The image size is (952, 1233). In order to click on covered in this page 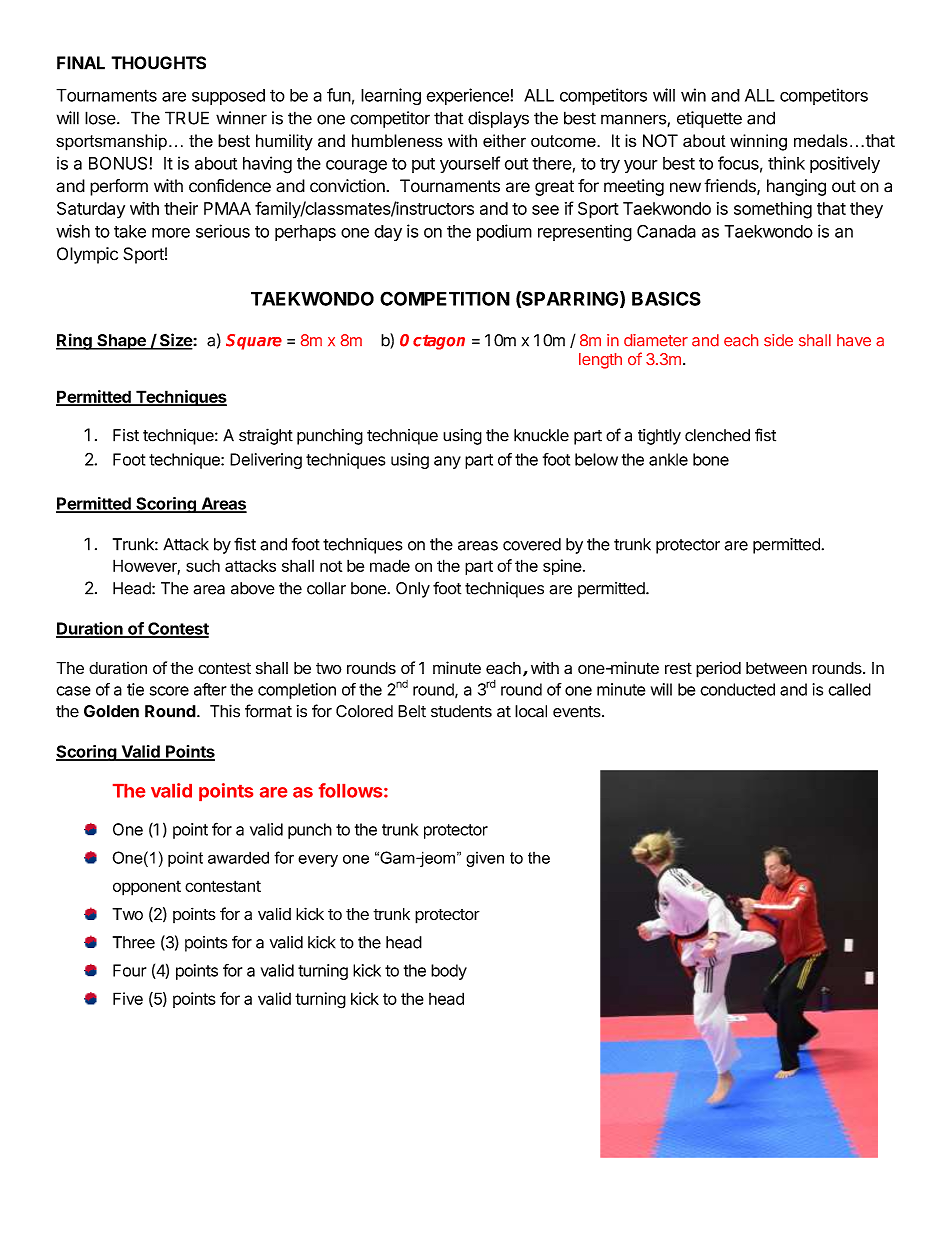, I will do `click(532, 544)`.
